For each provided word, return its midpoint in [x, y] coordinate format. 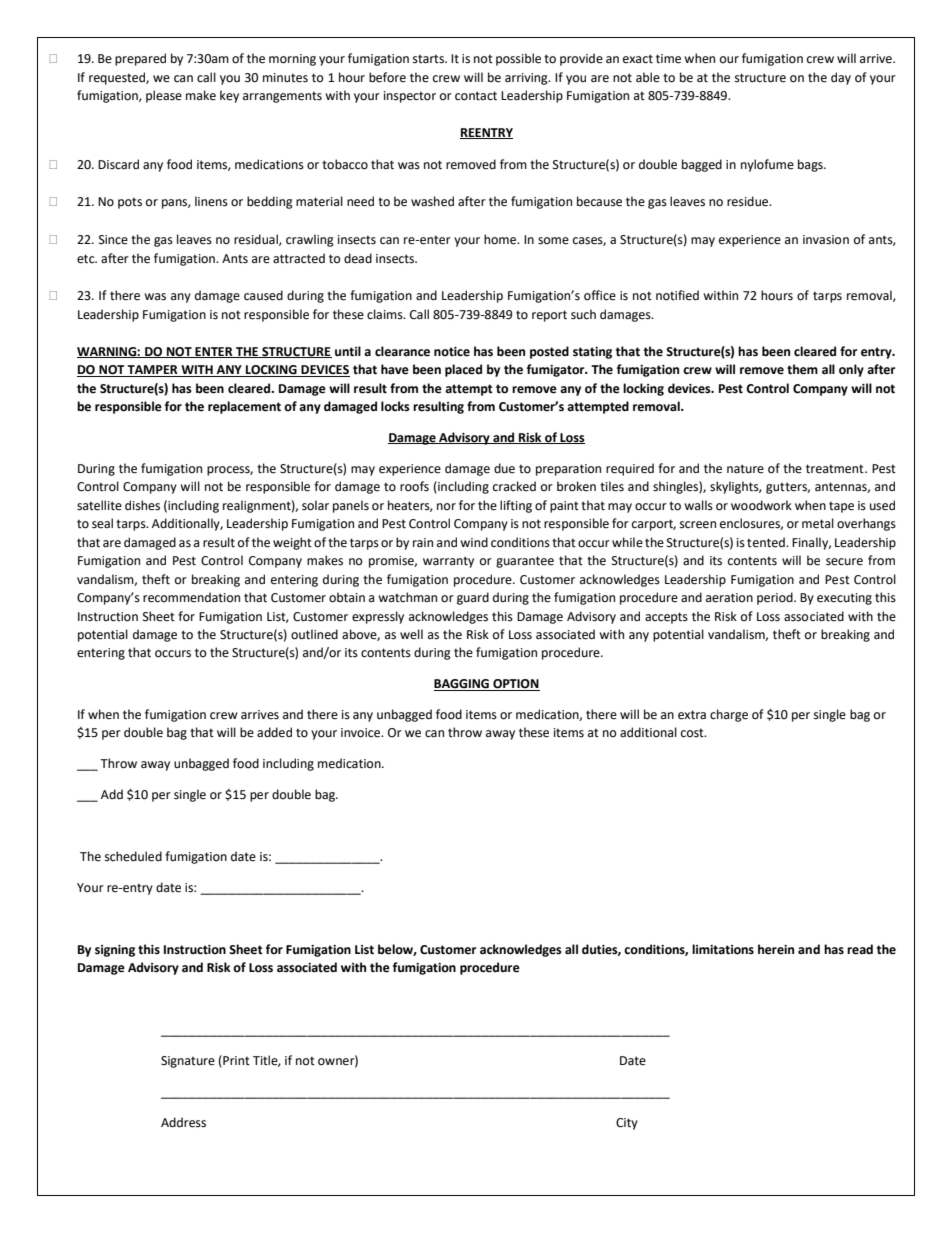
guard [473, 598]
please [164, 96]
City [627, 1124]
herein [776, 949]
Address [183, 1122]
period [776, 598]
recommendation [191, 597]
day [841, 78]
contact [476, 96]
